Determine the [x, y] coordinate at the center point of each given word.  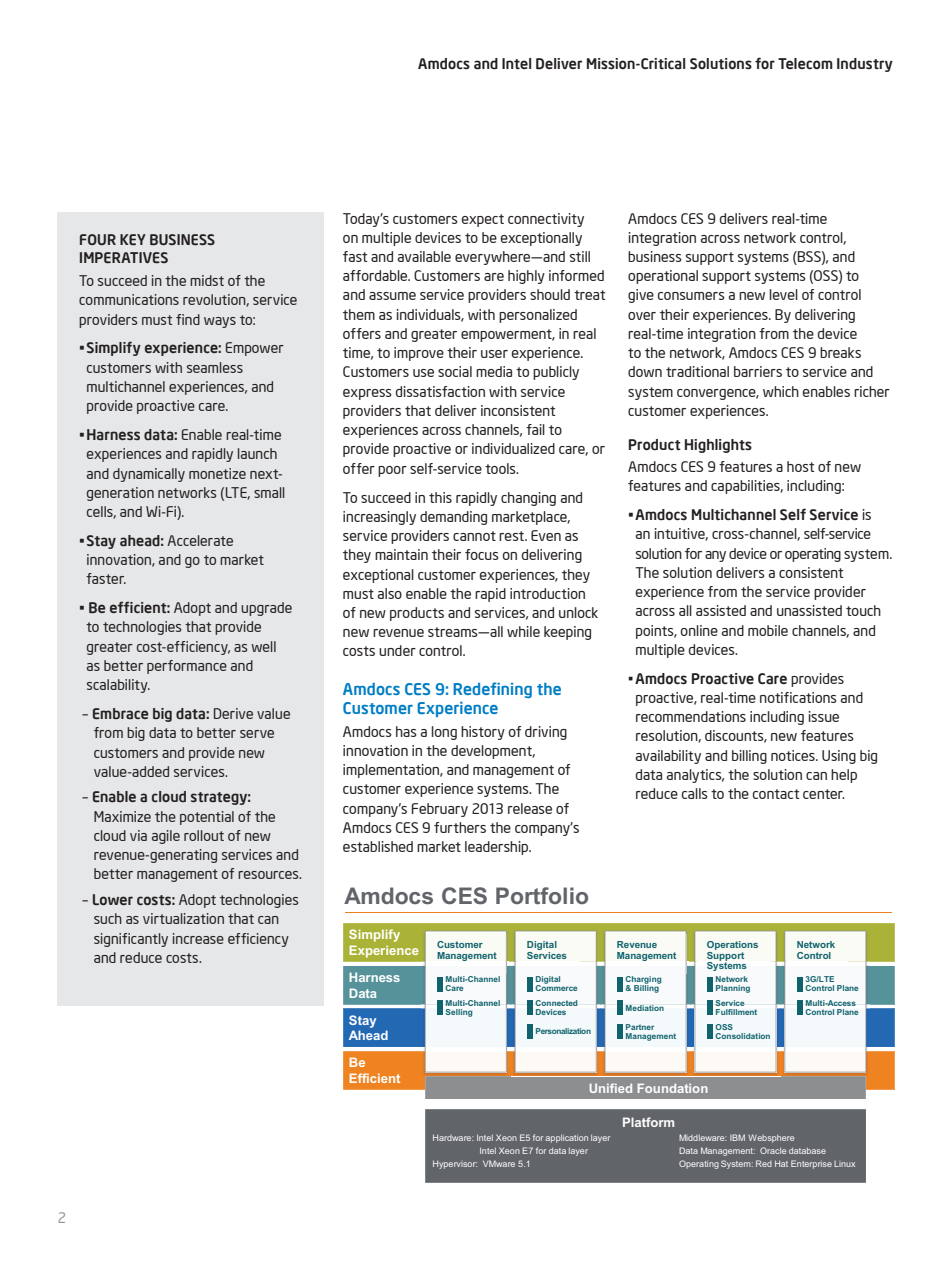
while [523, 631]
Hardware [453, 1137]
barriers [758, 371]
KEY [133, 240]
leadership [498, 848]
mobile [768, 630]
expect [483, 220]
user [494, 354]
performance [187, 667]
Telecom [805, 63]
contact [776, 794]
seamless [215, 367]
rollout [204, 835]
